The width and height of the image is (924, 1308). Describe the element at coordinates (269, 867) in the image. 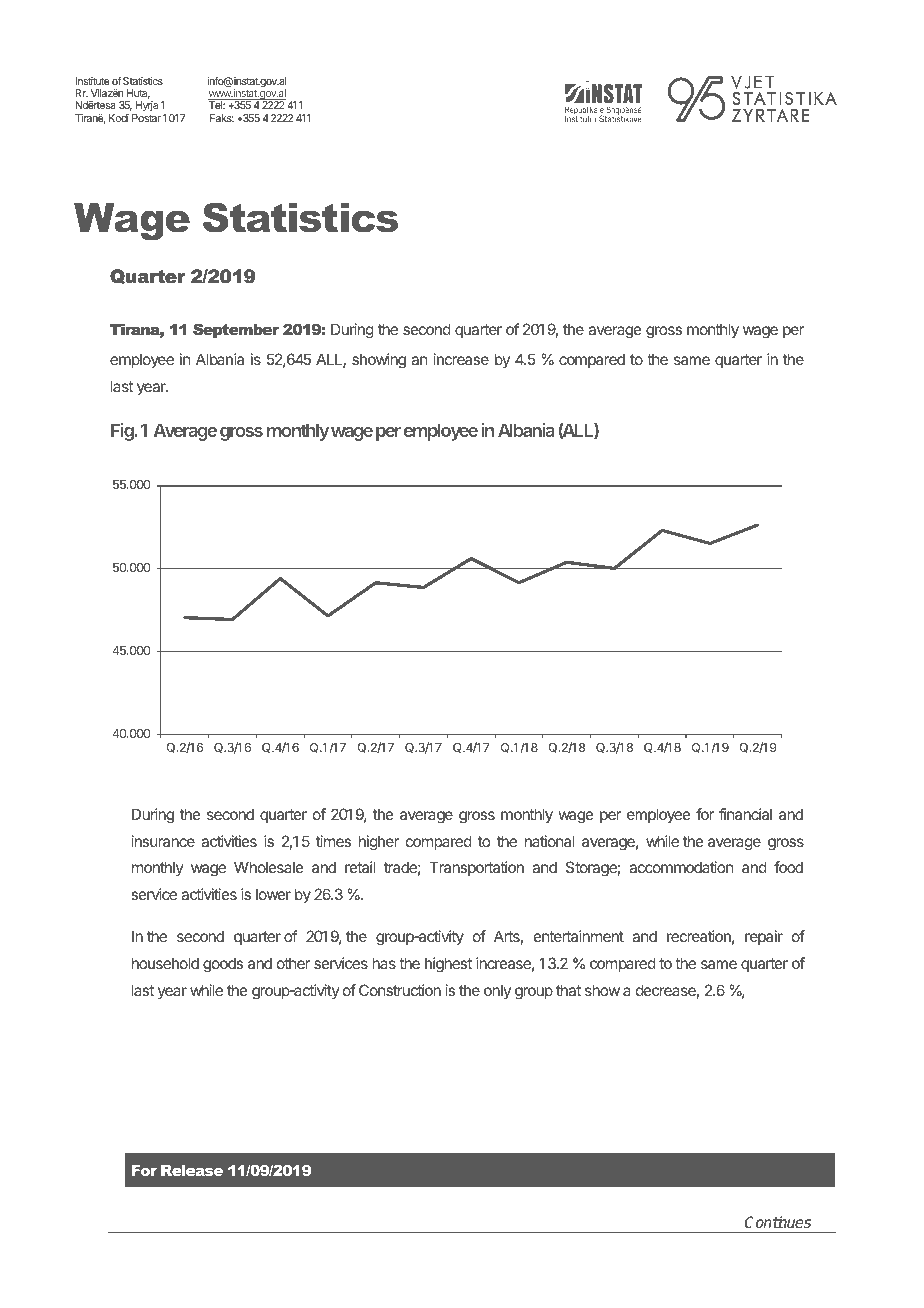

I see `Wholesale` at that location.
